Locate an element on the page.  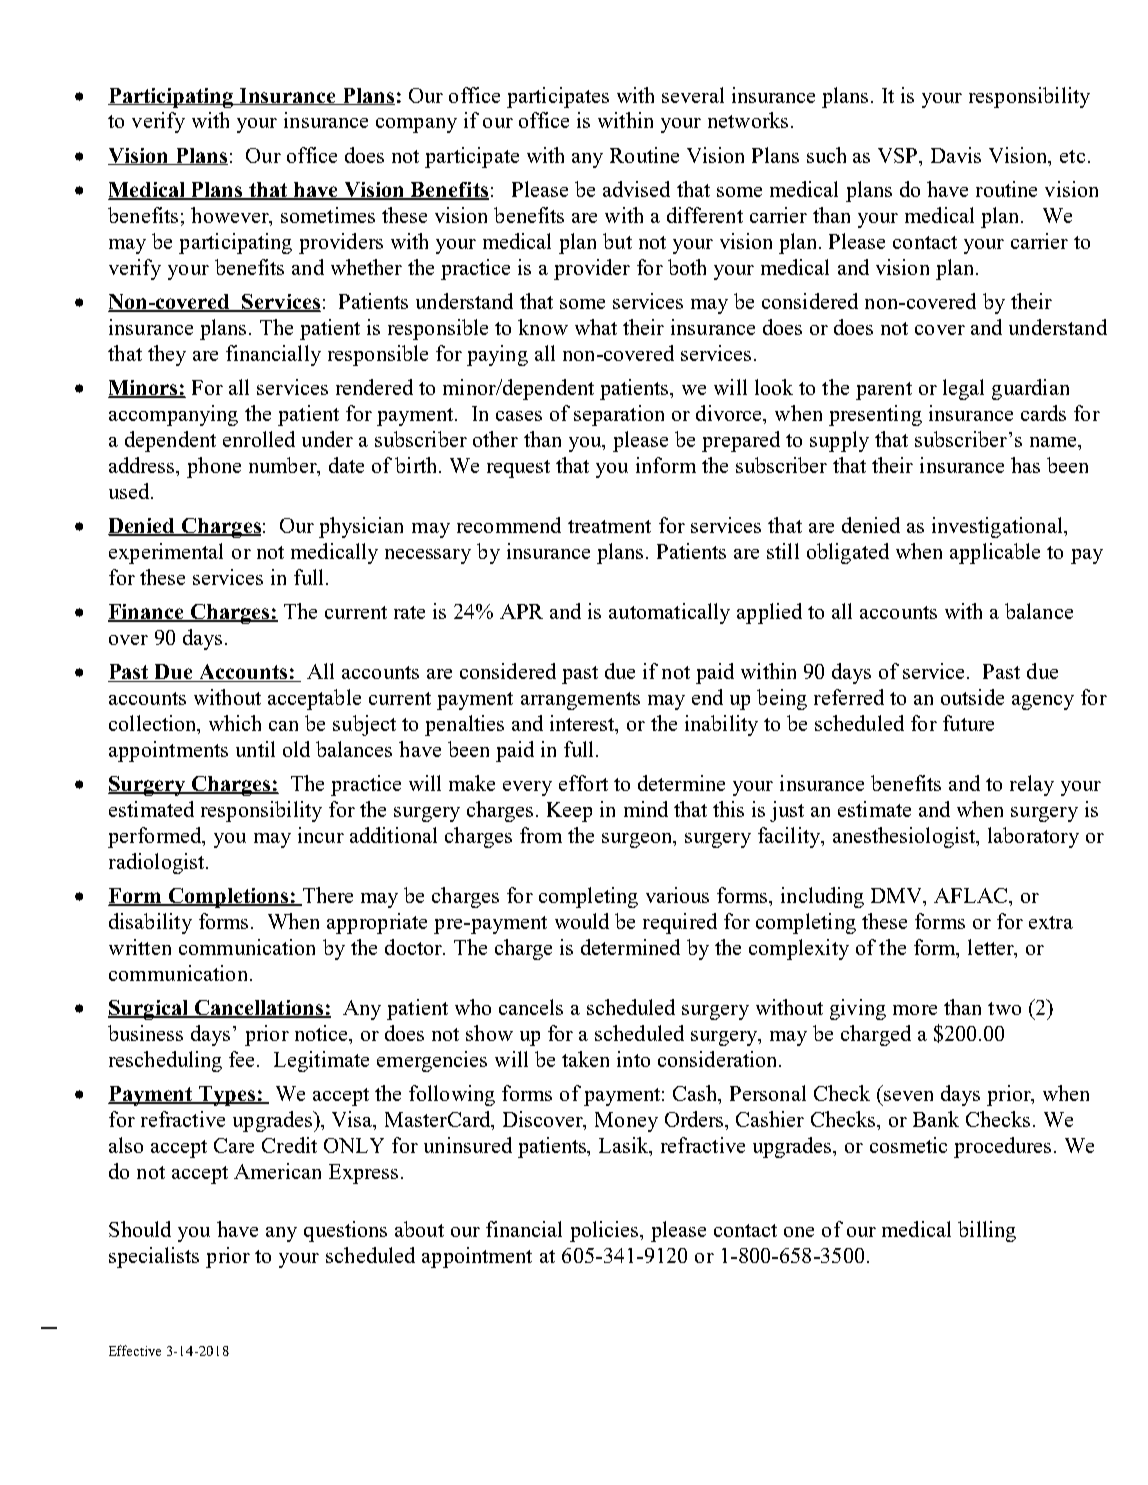
advised is located at coordinates (636, 189).
